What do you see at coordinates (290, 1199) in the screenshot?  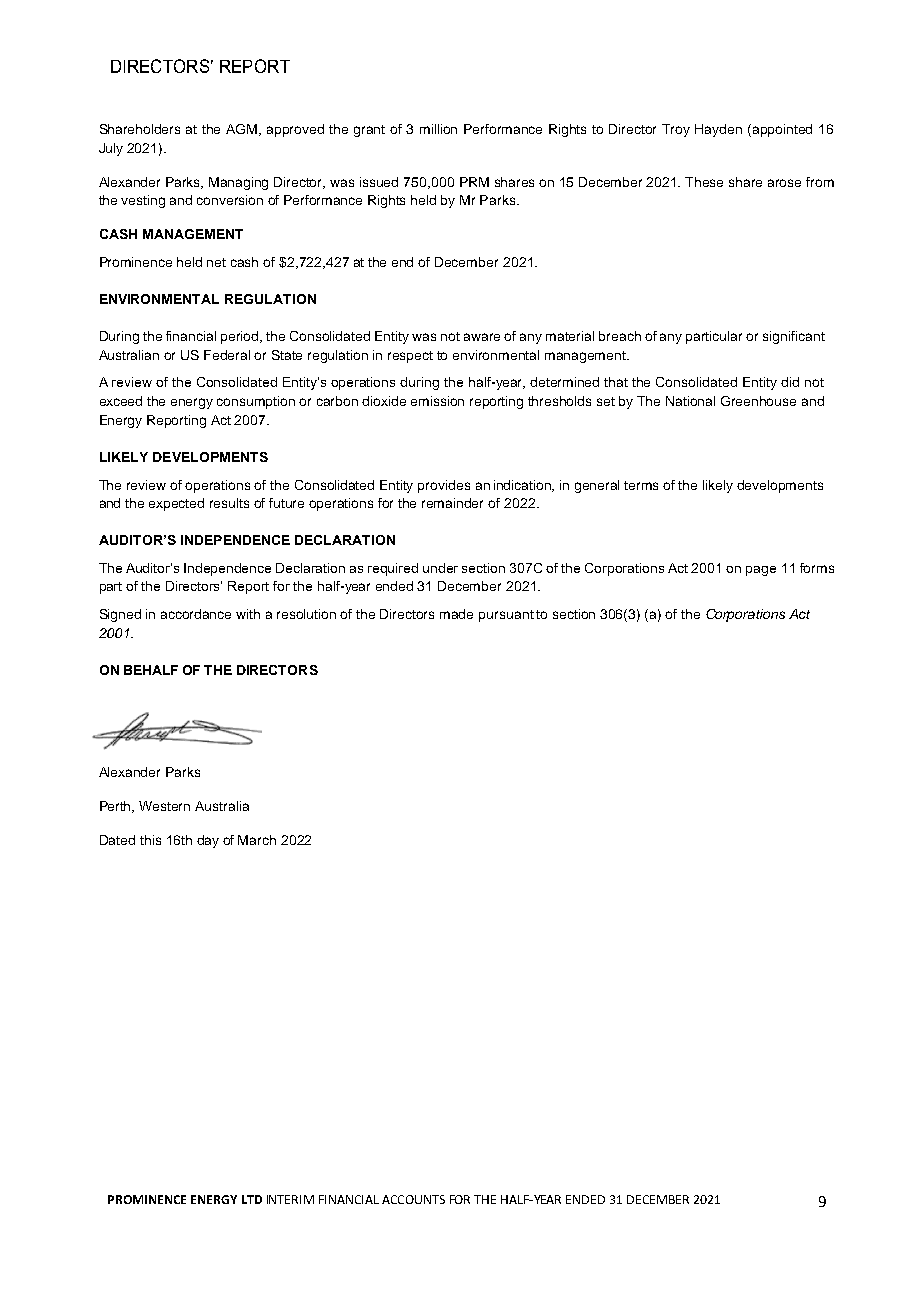 I see `INTERIM` at bounding box center [290, 1199].
